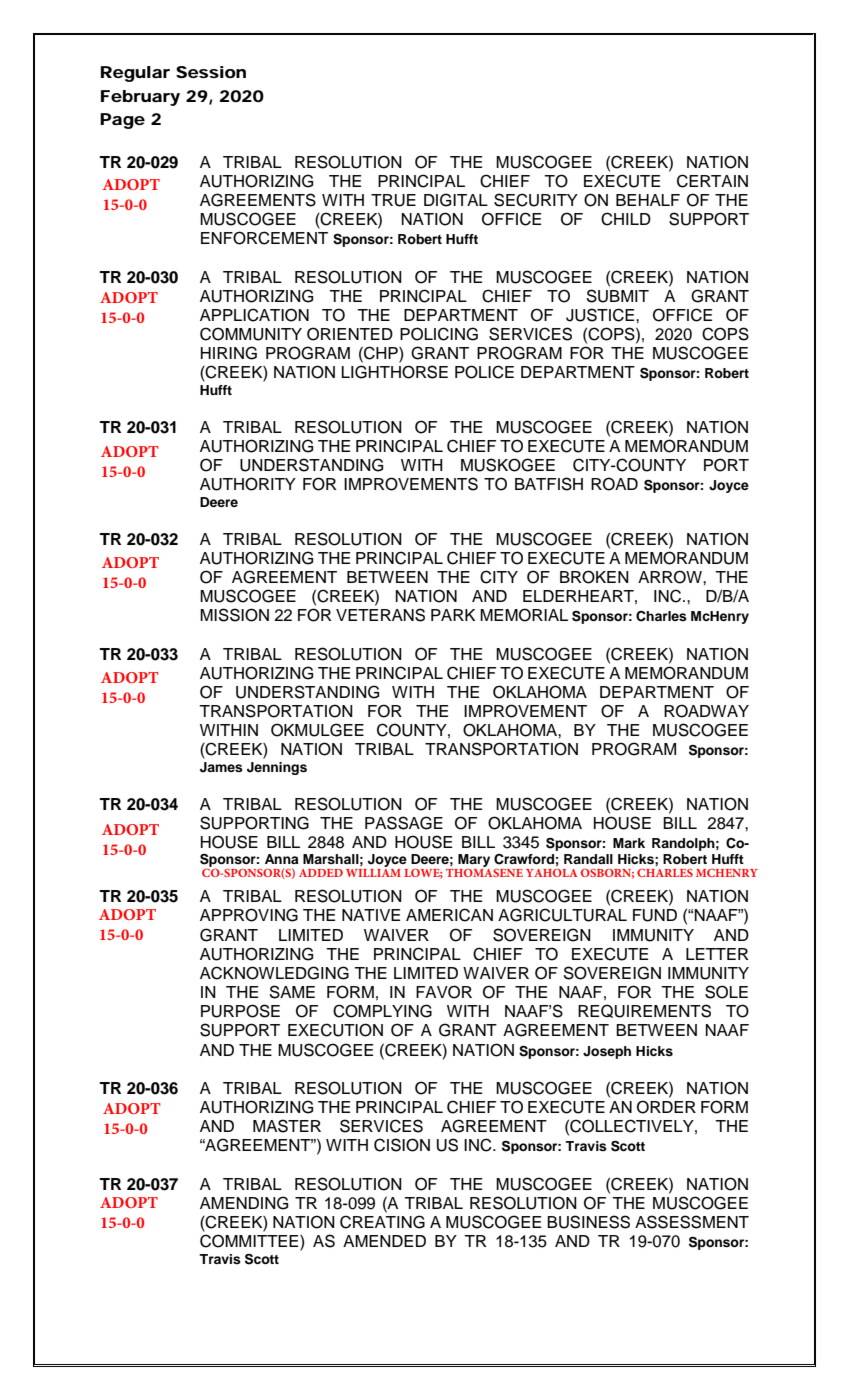  Describe the element at coordinates (382, 1222) in the page. I see `CREATING` at that location.
